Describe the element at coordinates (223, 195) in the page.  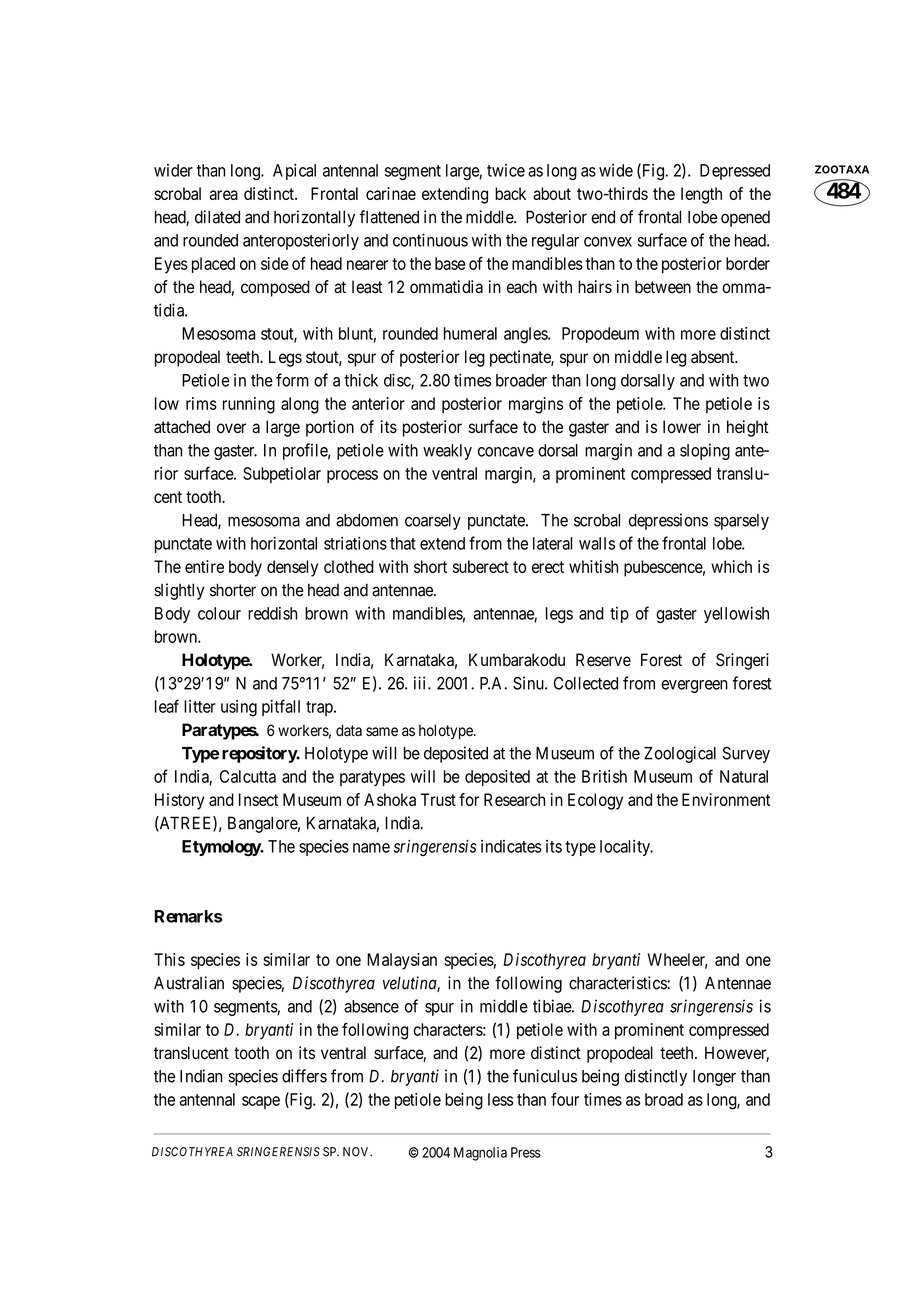
I see `area` at that location.
